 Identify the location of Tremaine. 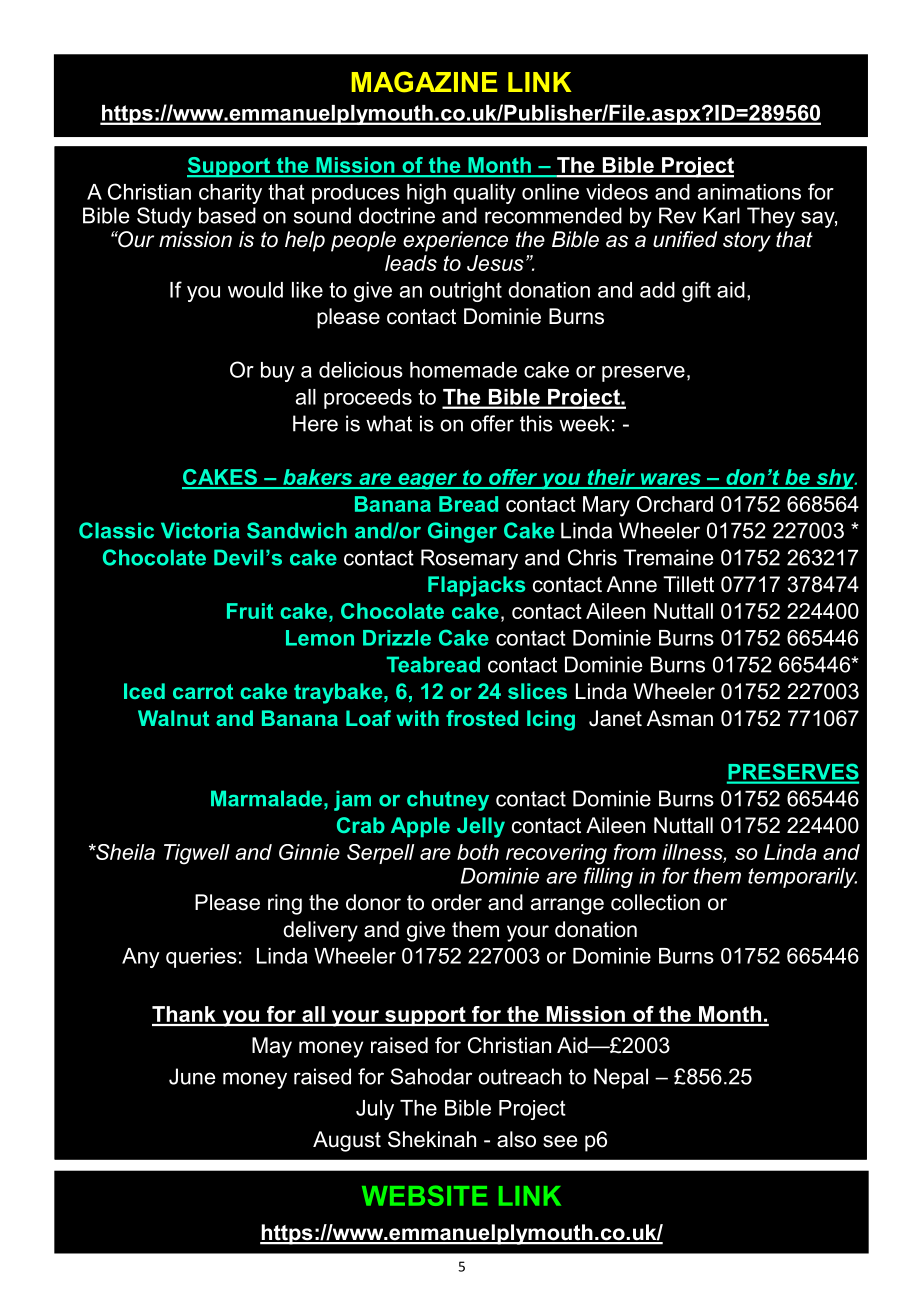
(668, 557).
